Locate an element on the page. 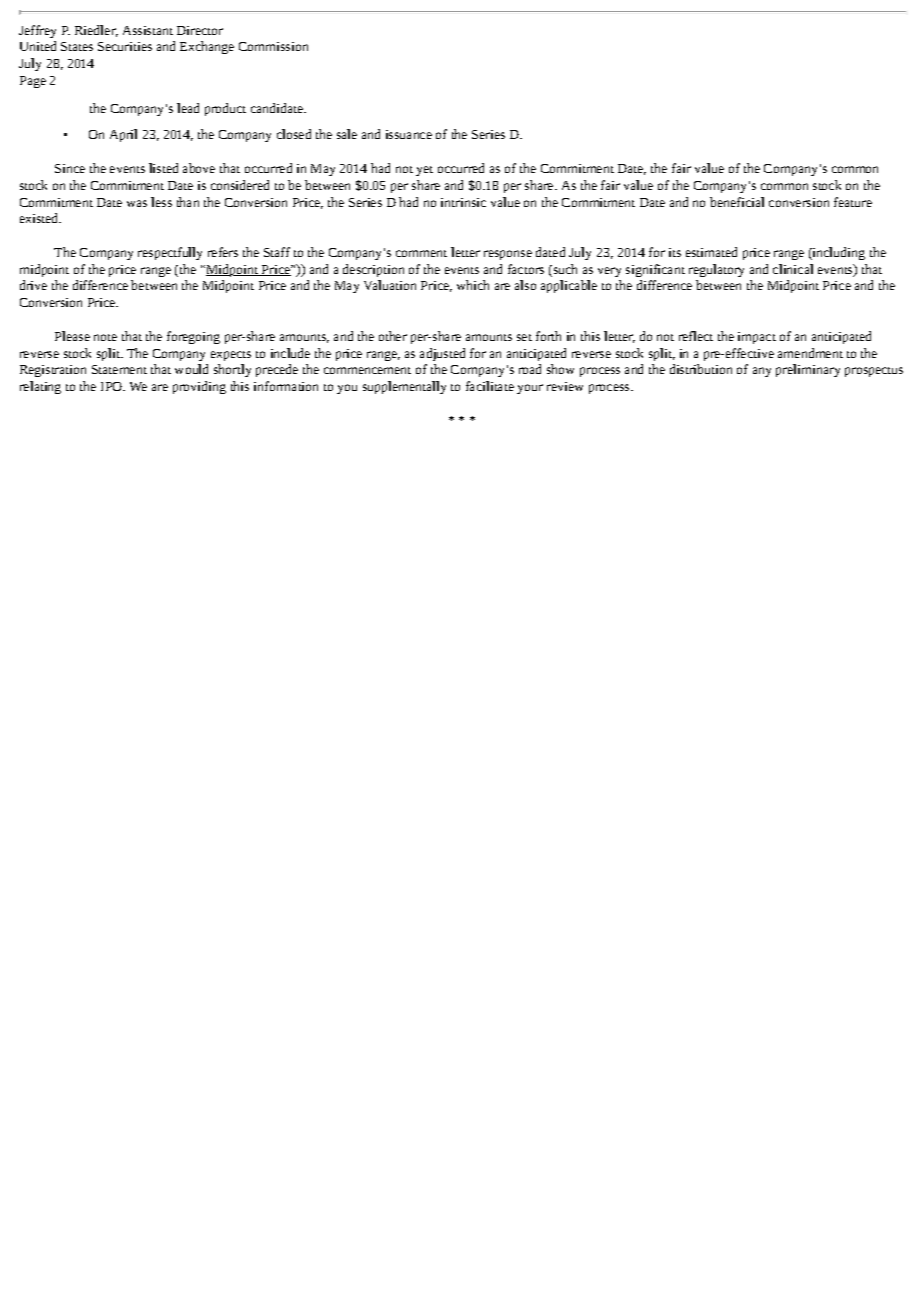 The height and width of the document is (1308, 924). facilitate is located at coordinates (490, 386).
